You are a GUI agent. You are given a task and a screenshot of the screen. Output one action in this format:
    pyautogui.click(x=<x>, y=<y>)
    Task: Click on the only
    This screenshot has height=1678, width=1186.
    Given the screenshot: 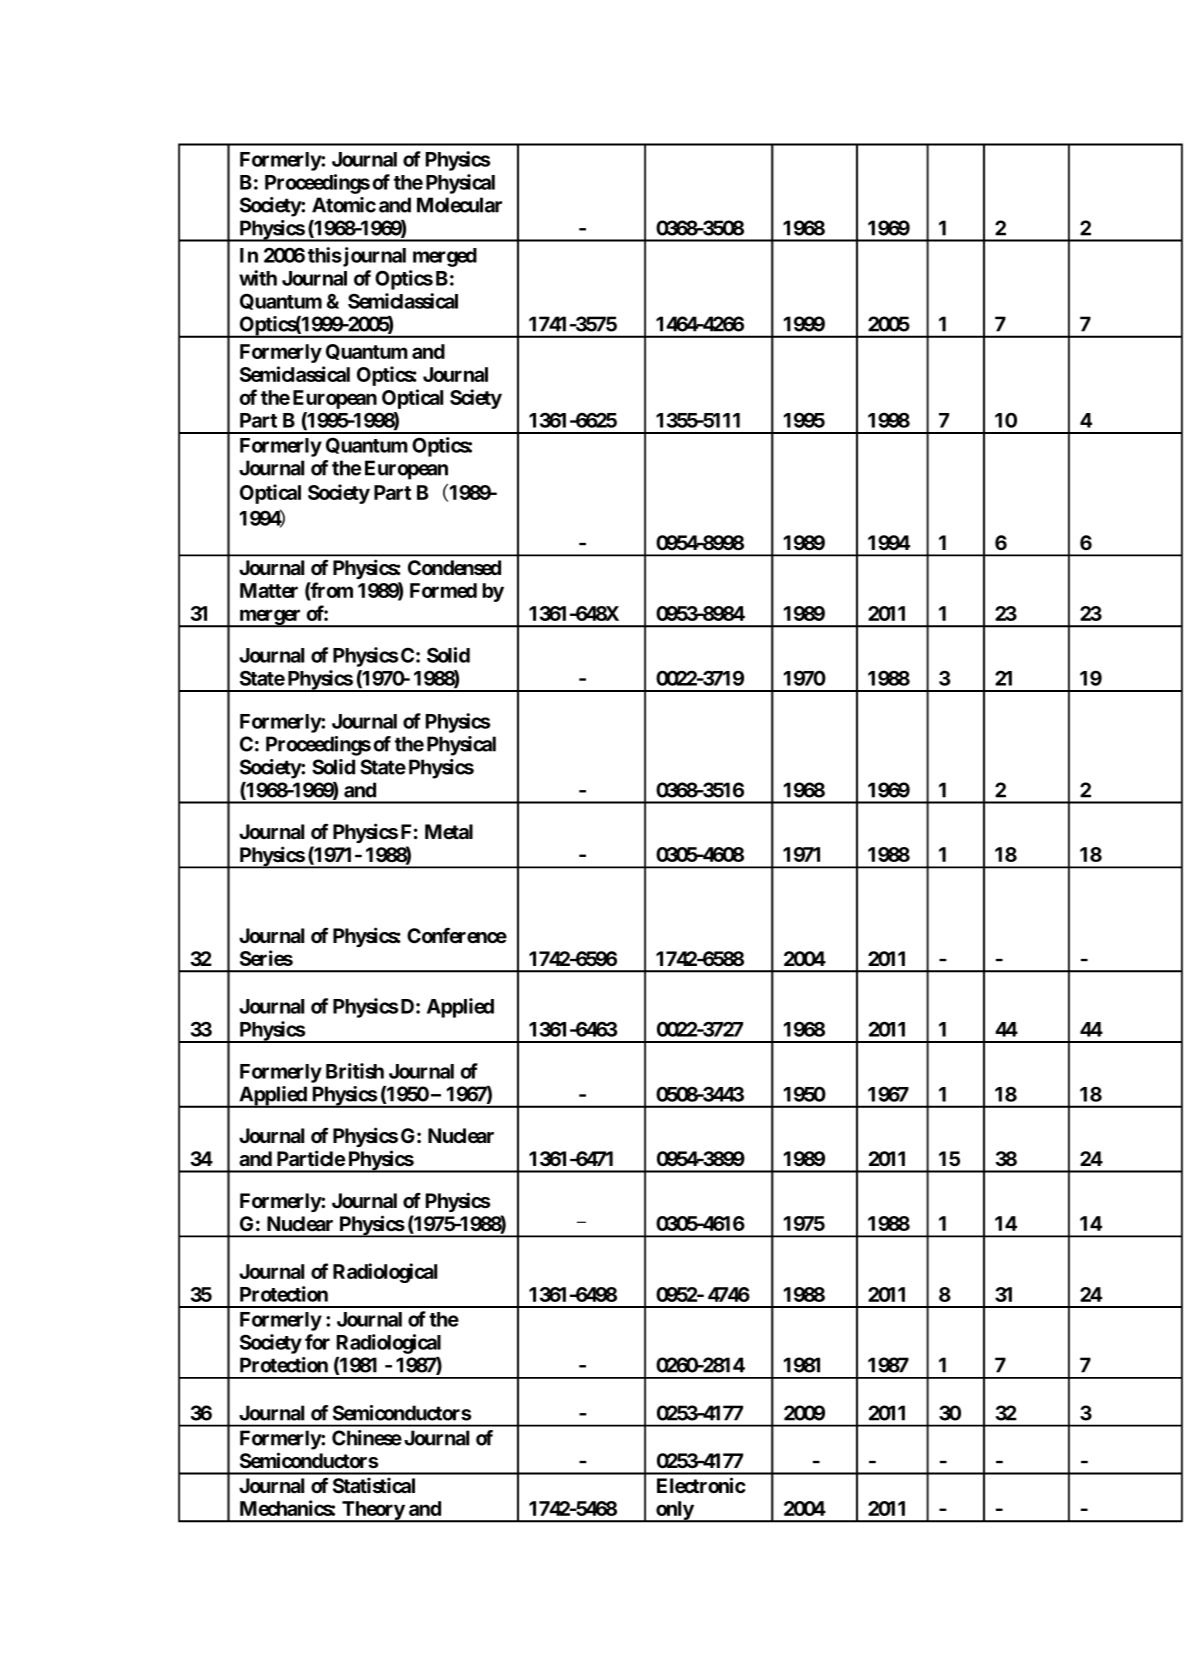 What is the action you would take?
    pyautogui.click(x=674, y=1511)
